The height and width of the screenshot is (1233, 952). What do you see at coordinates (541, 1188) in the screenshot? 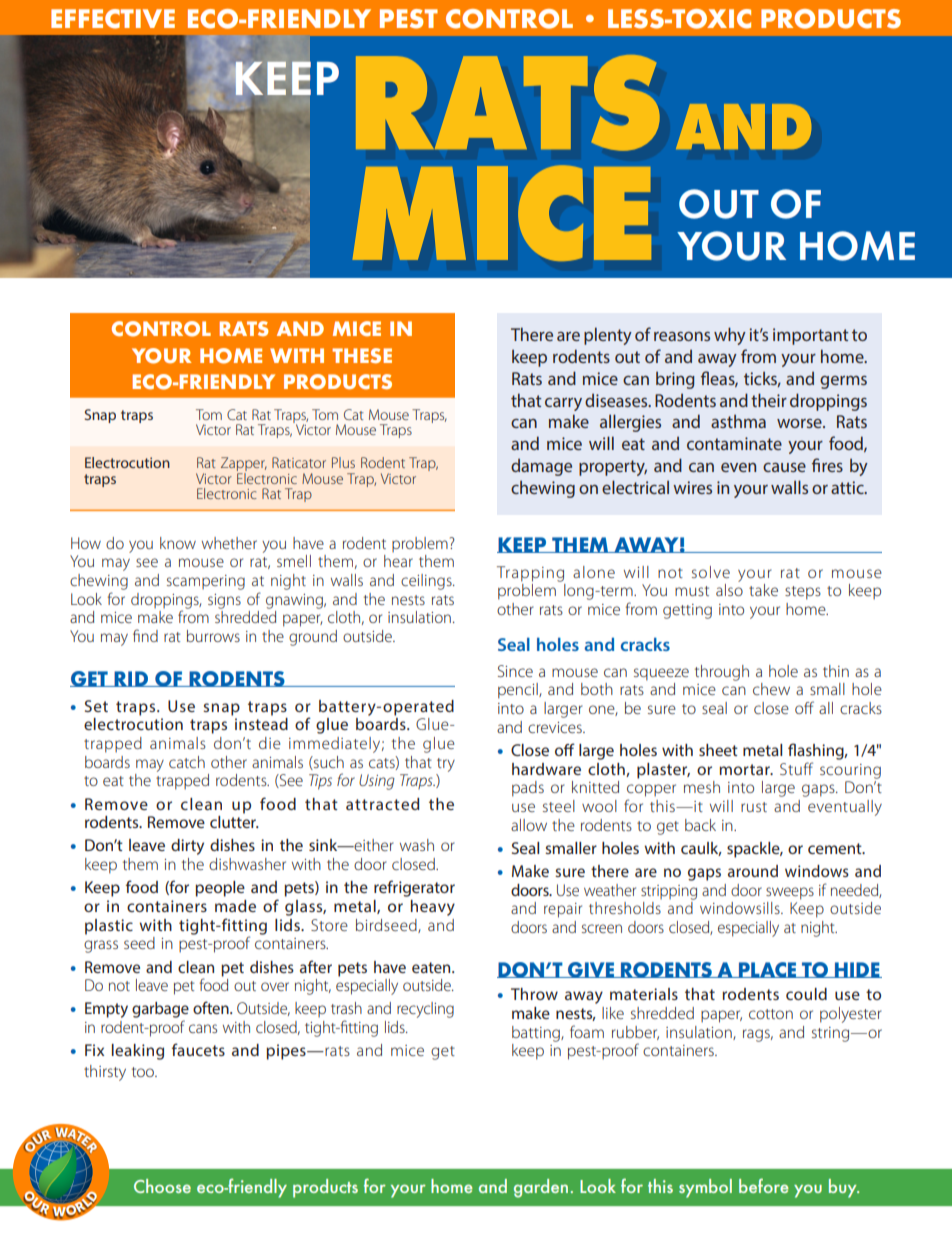
I see `garden` at bounding box center [541, 1188].
